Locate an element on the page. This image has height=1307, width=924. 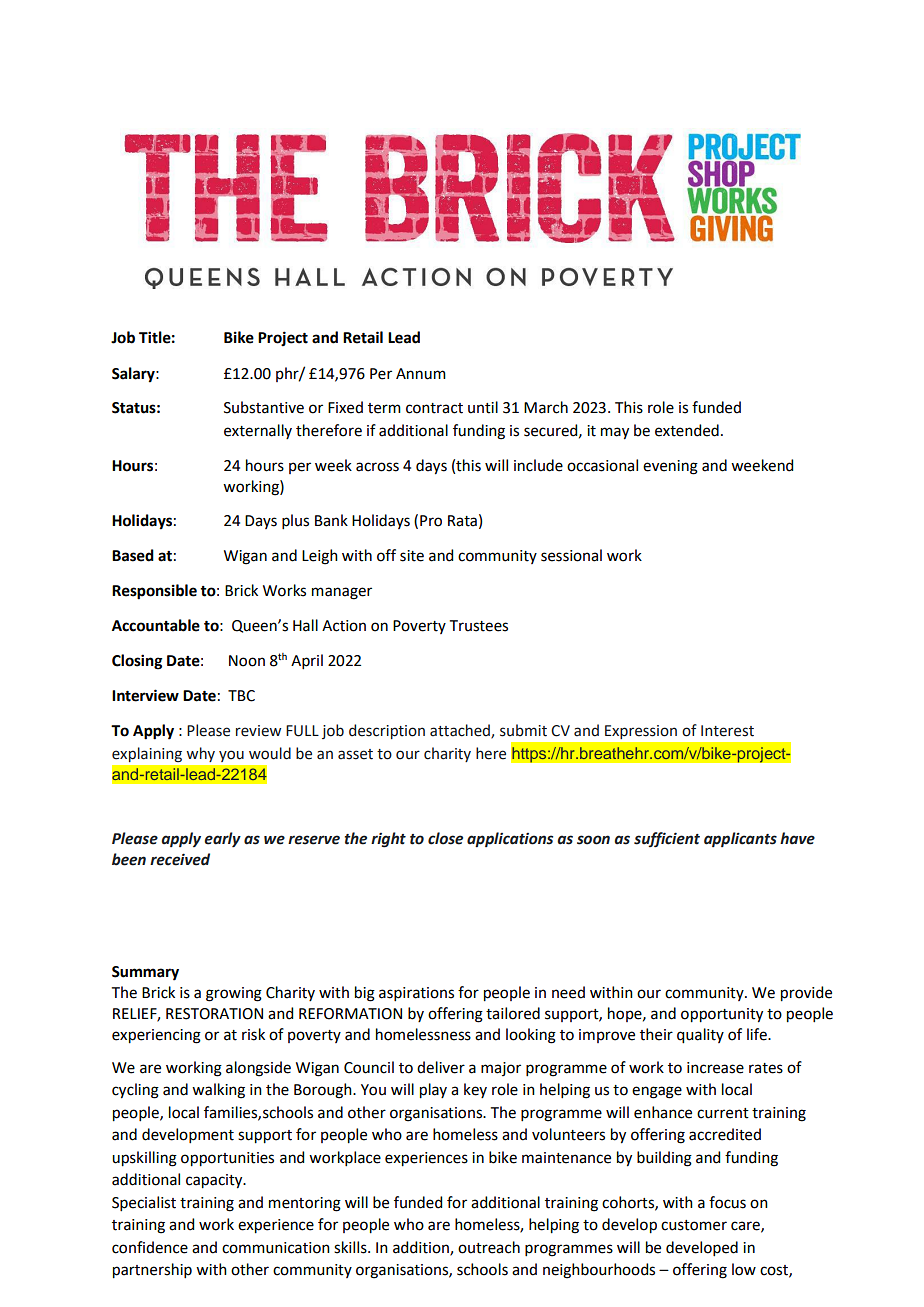
close is located at coordinates (445, 838).
